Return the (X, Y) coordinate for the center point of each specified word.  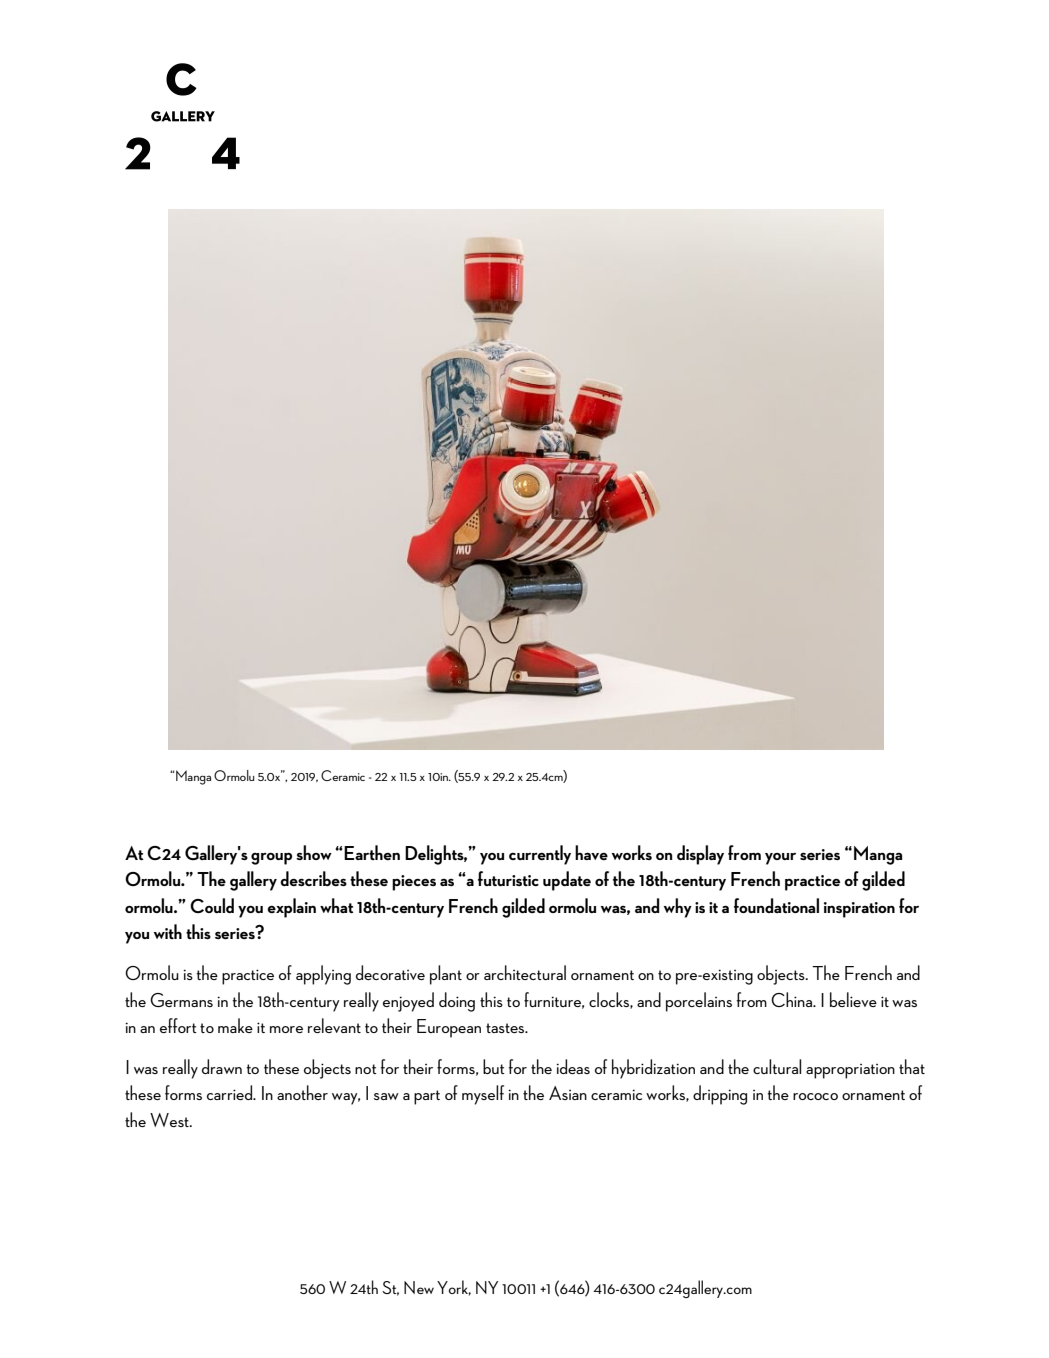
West (170, 1120)
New (419, 1287)
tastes (506, 1028)
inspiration (859, 910)
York (454, 1288)
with (168, 931)
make (235, 1025)
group (271, 859)
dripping (720, 1095)
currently (540, 855)
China (793, 999)
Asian (568, 1093)
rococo (815, 1096)
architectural (525, 972)
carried (230, 1092)
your (780, 859)
